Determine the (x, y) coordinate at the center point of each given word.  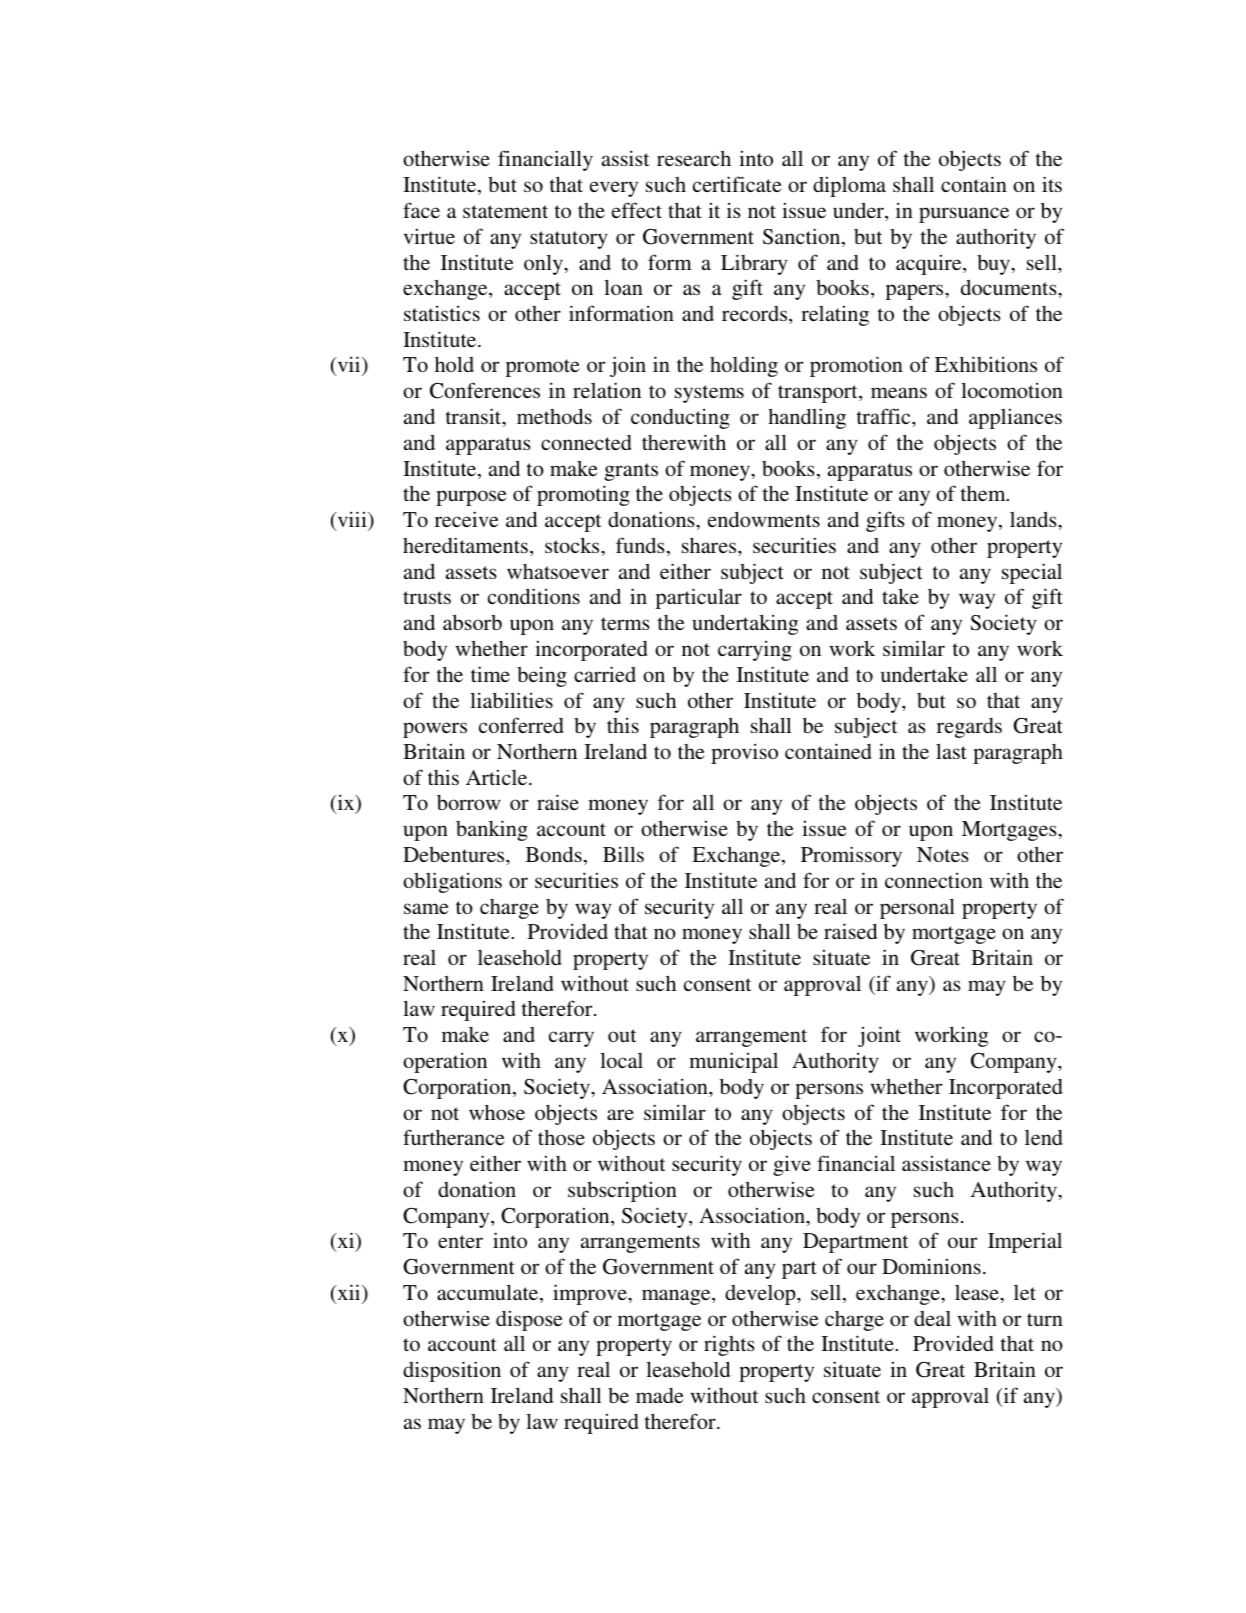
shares (710, 545)
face (421, 210)
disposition (452, 1371)
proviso (744, 753)
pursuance (964, 215)
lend (1044, 1137)
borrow (469, 802)
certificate (737, 184)
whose (497, 1112)
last (951, 751)
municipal (733, 1062)
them (984, 493)
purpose (471, 498)
